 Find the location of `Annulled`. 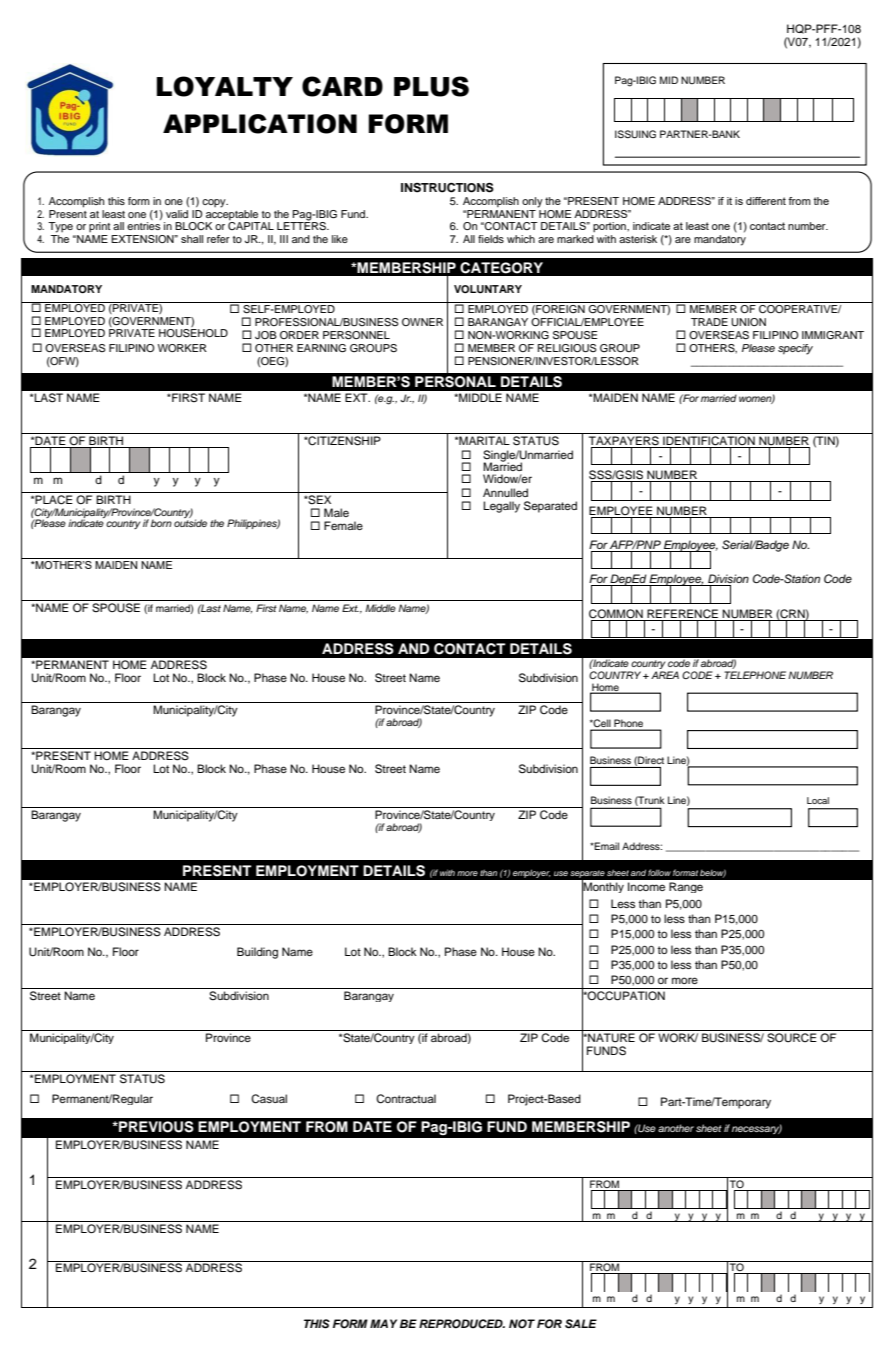

Annulled is located at coordinates (505, 492).
